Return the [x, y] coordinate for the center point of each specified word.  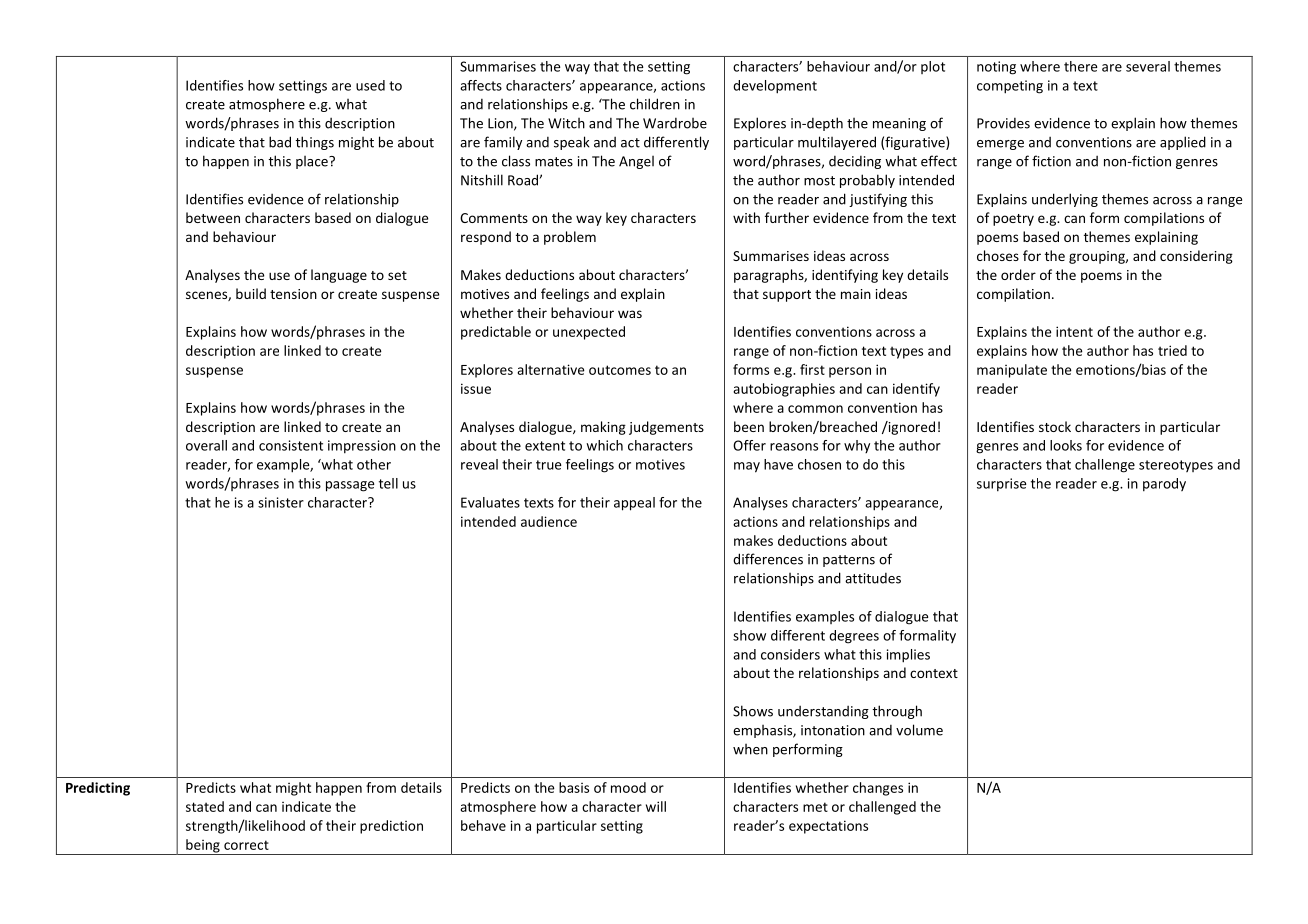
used [370, 85]
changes [878, 789]
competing [1010, 87]
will [656, 806]
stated [205, 806]
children [655, 104]
